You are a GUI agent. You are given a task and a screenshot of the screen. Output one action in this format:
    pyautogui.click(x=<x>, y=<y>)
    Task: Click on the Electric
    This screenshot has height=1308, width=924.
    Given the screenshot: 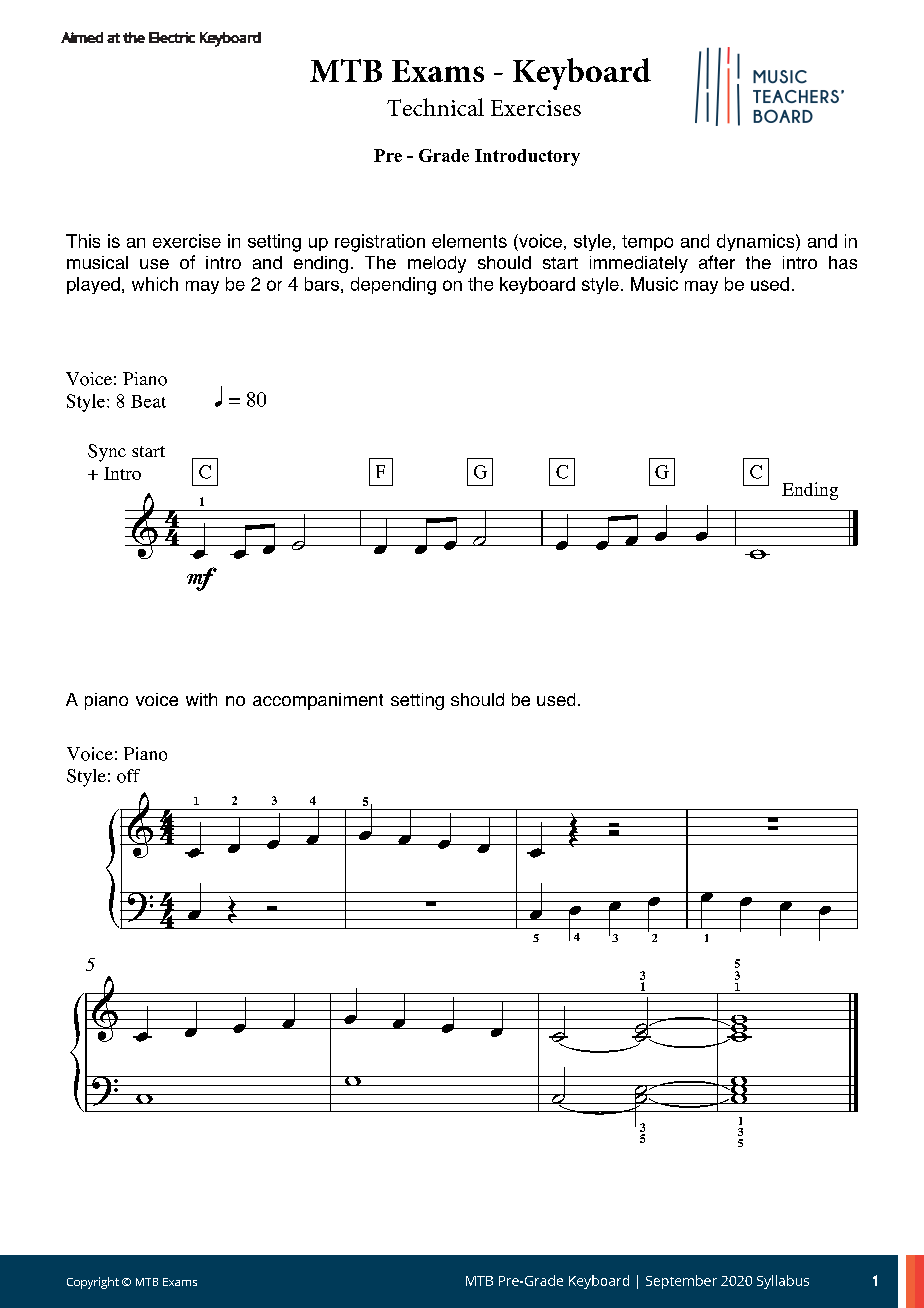 What is the action you would take?
    pyautogui.click(x=172, y=37)
